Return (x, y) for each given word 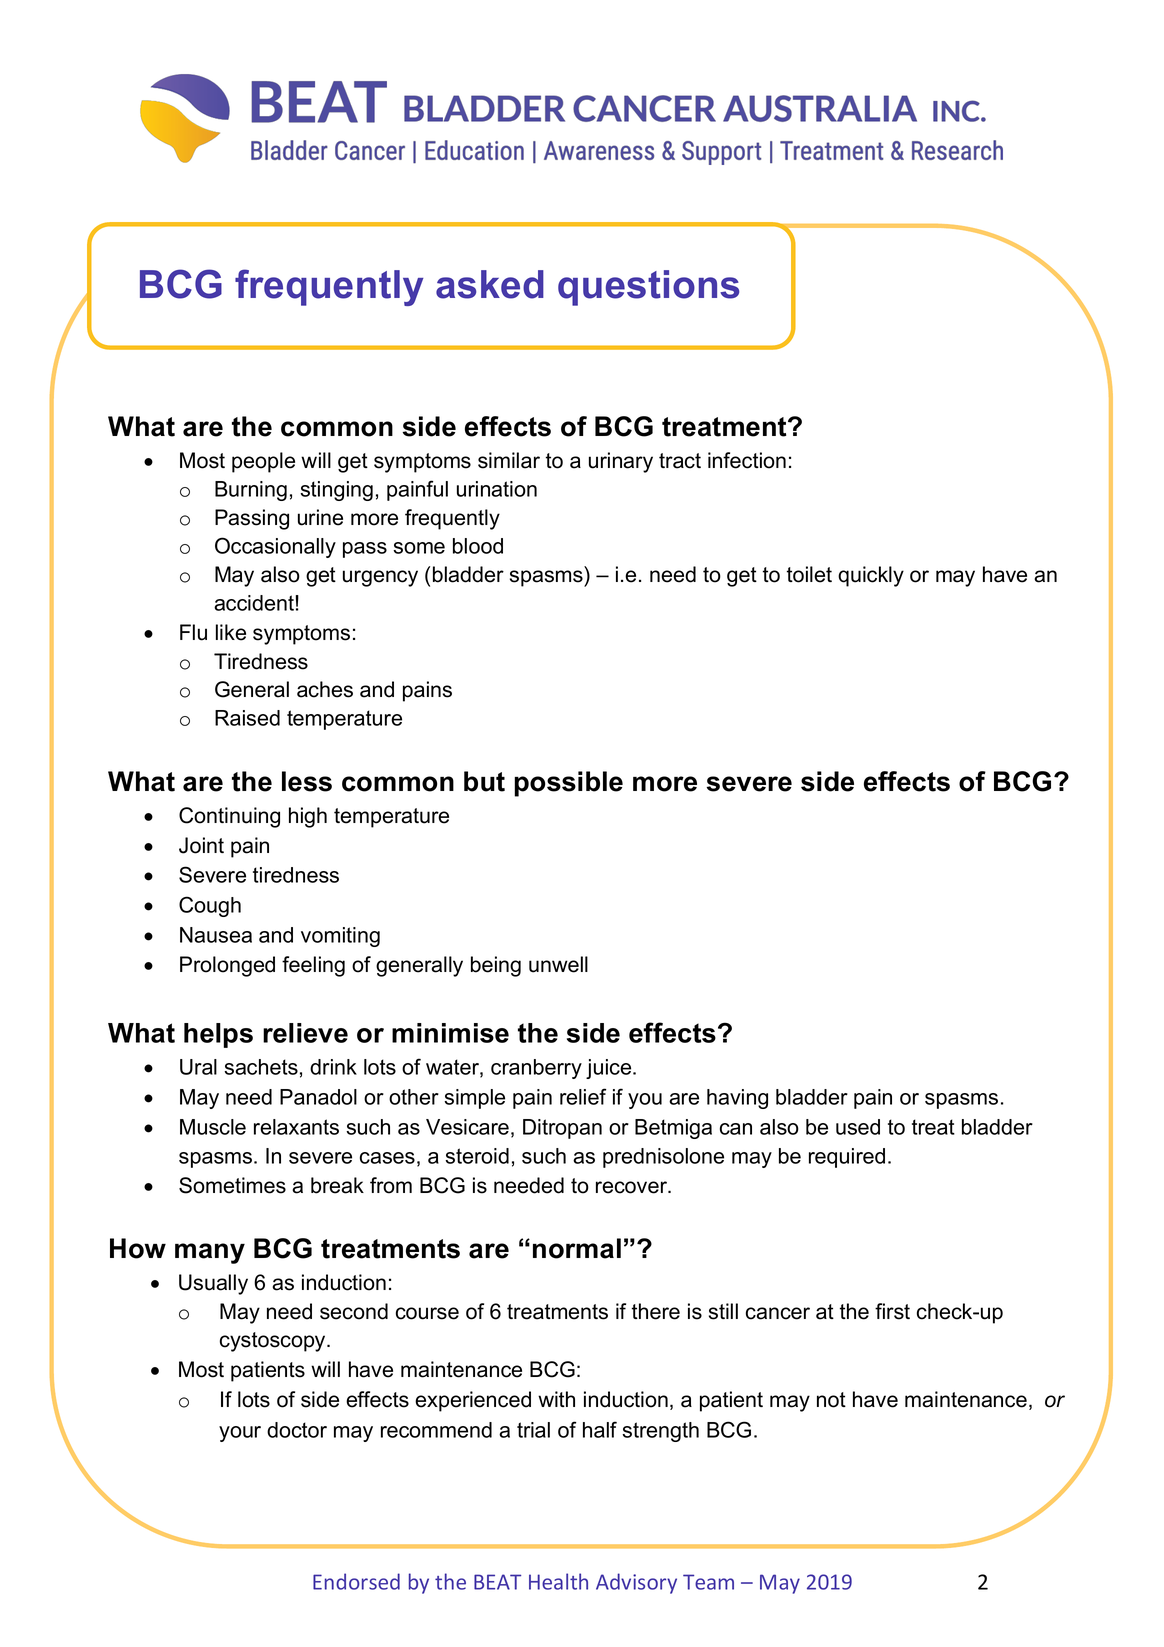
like (231, 632)
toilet (809, 574)
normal (577, 1248)
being (496, 966)
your (240, 1434)
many (210, 1253)
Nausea (216, 935)
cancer (778, 1313)
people (263, 462)
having (737, 1099)
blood (478, 546)
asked (490, 284)
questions (648, 288)
